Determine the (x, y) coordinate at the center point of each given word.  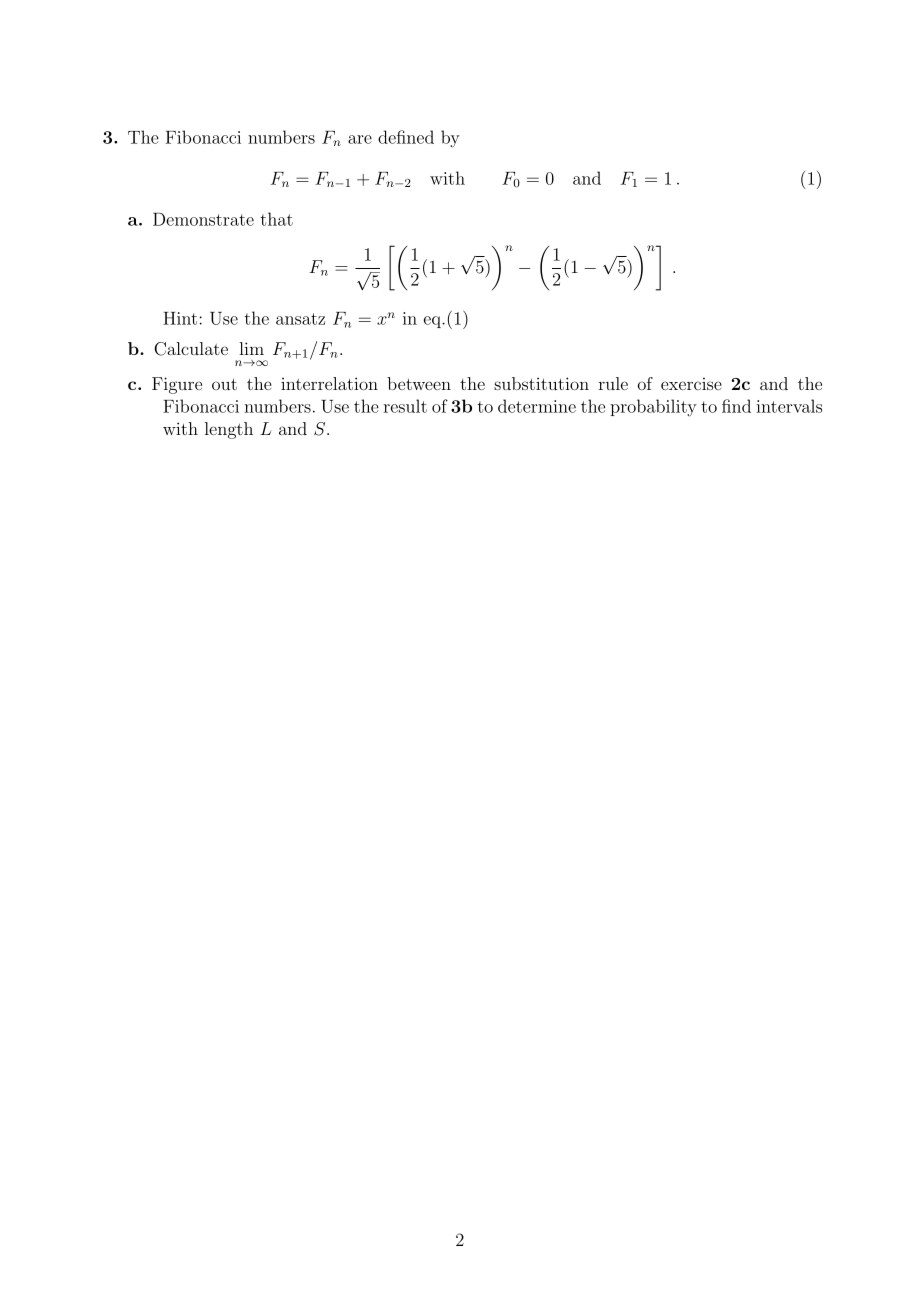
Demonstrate (203, 219)
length (229, 430)
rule (613, 383)
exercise (691, 384)
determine (537, 406)
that (276, 219)
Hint (180, 318)
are (360, 139)
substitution (541, 383)
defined (406, 137)
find (736, 406)
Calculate (191, 349)
